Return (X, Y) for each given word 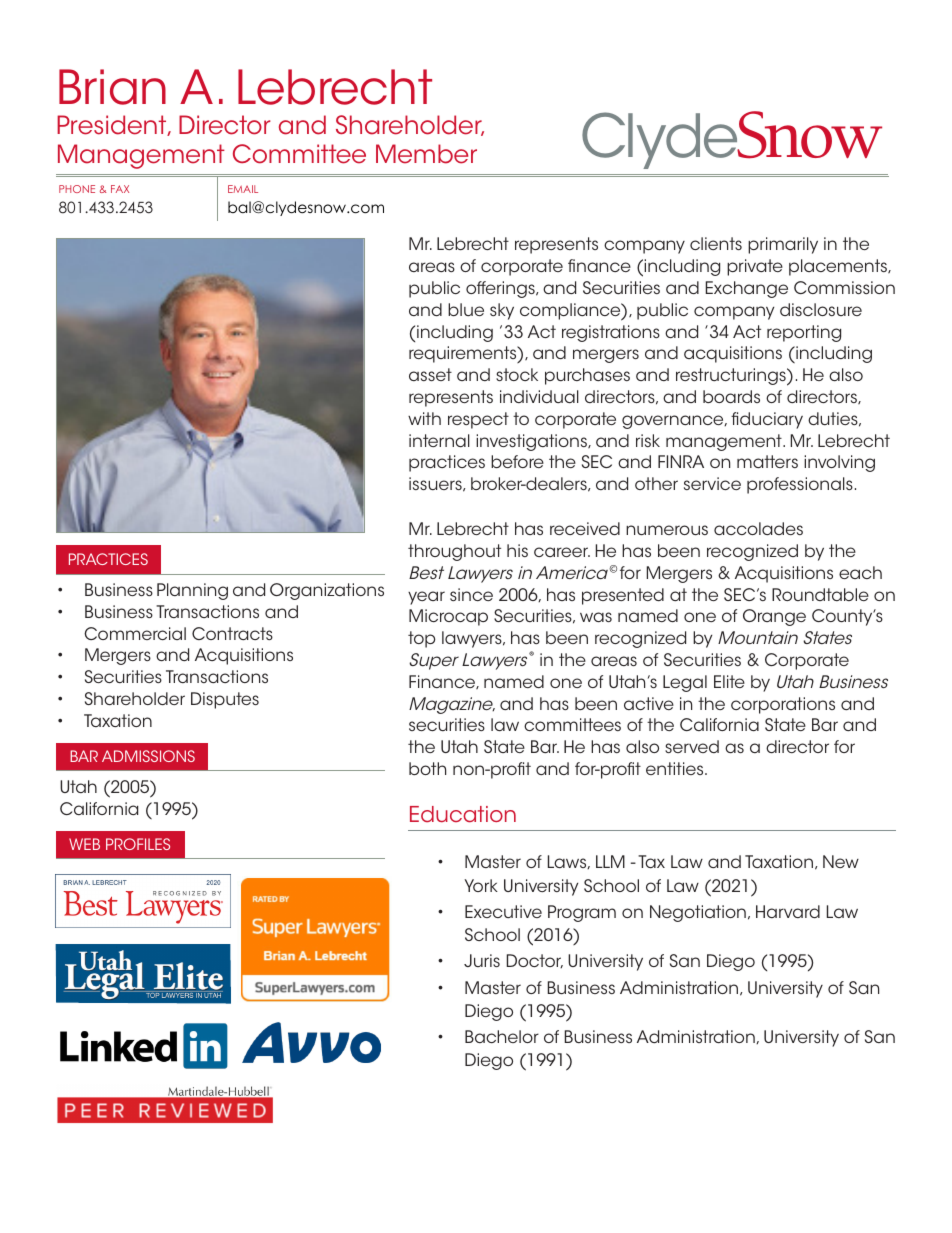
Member (426, 154)
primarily (783, 245)
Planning (192, 591)
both (427, 768)
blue (466, 309)
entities (676, 768)
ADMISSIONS (148, 756)
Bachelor (502, 1036)
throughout (454, 552)
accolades (758, 528)
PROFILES (138, 844)
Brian (112, 87)
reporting (804, 333)
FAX (120, 189)
